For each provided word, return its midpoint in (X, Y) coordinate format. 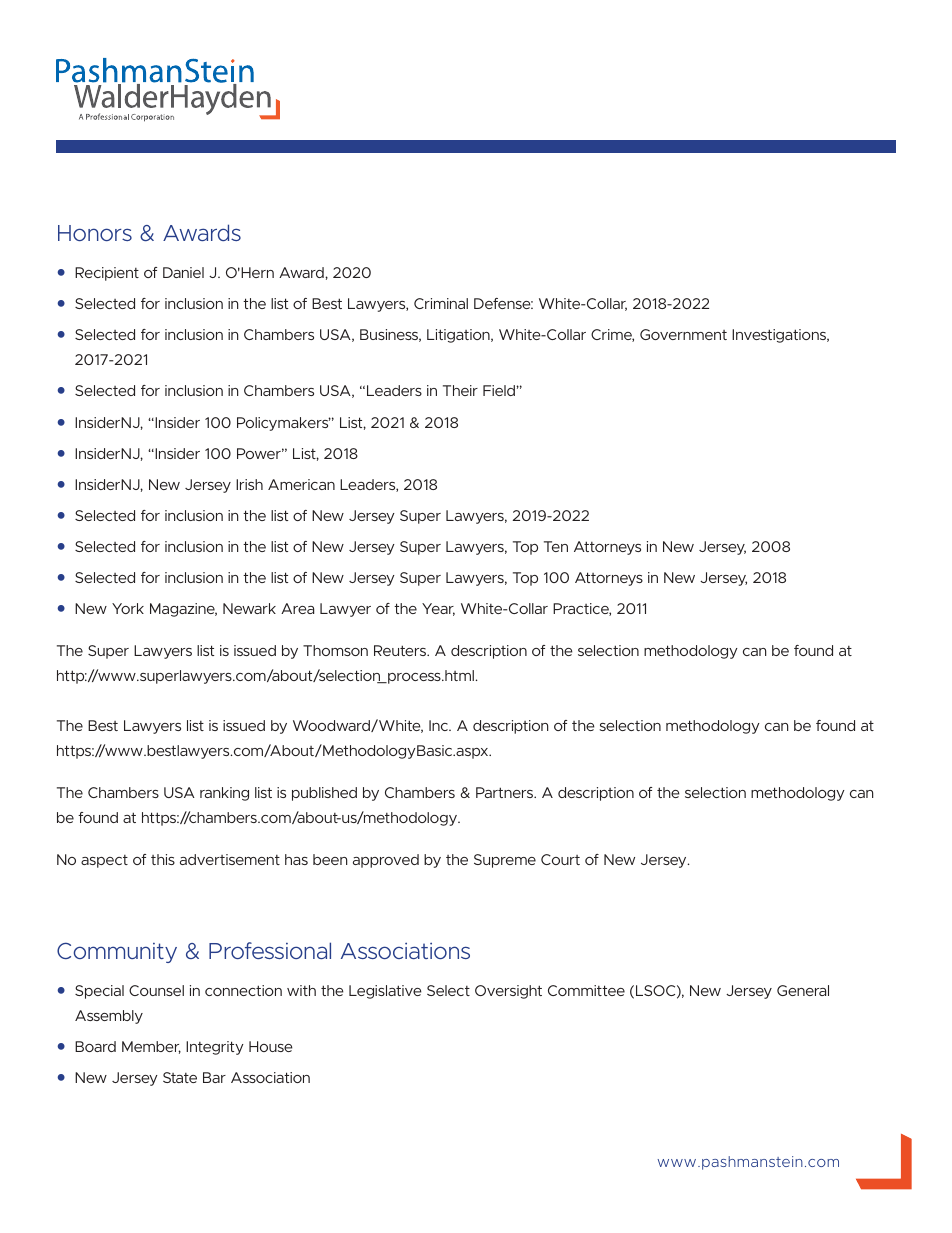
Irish (249, 484)
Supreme (505, 861)
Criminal (441, 303)
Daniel (183, 272)
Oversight (508, 992)
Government (683, 334)
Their (460, 390)
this (163, 859)
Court (560, 859)
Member (151, 1047)
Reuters (401, 650)
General (803, 990)
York (128, 608)
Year (438, 609)
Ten (556, 546)
